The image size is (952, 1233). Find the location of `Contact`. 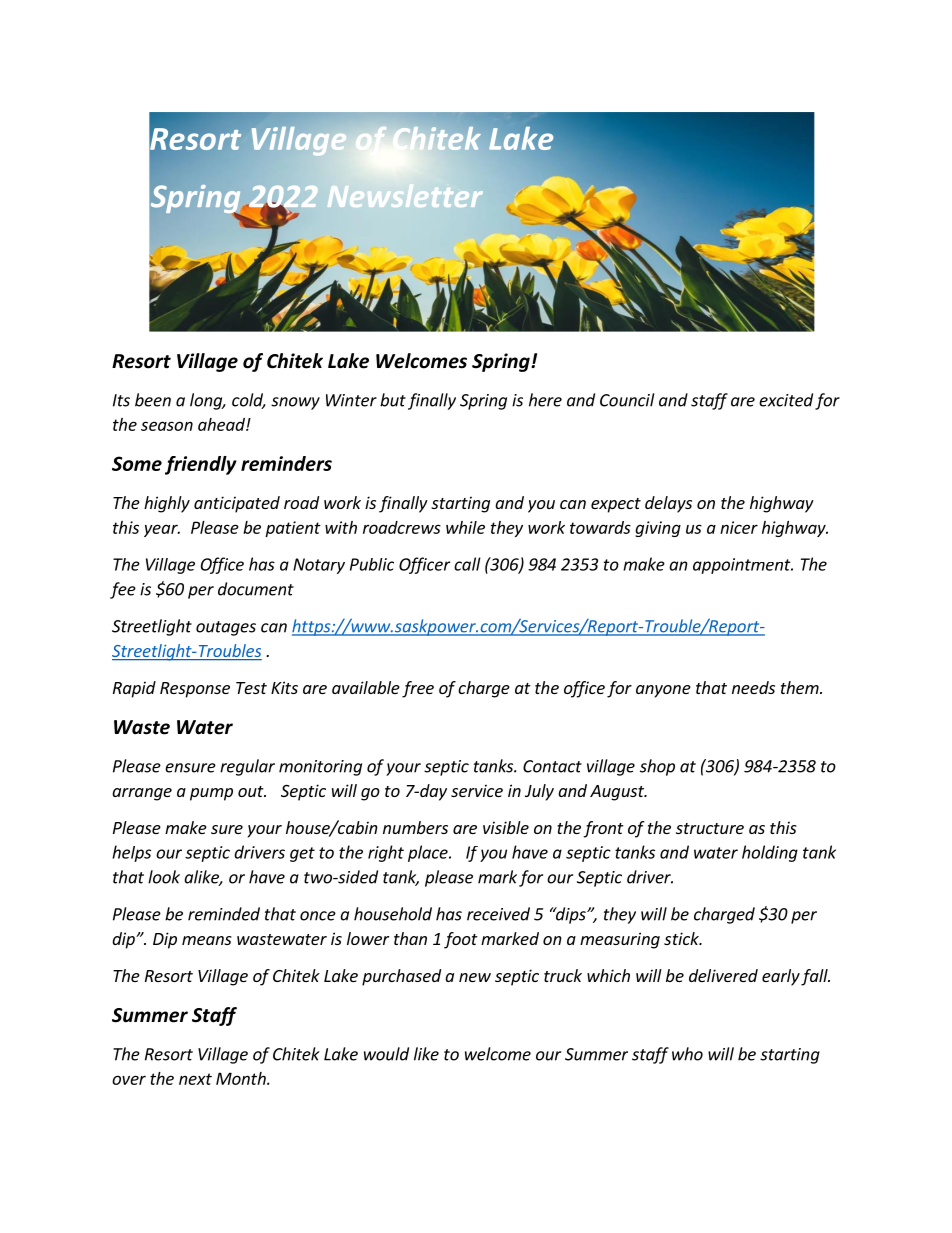

Contact is located at coordinates (552, 766).
